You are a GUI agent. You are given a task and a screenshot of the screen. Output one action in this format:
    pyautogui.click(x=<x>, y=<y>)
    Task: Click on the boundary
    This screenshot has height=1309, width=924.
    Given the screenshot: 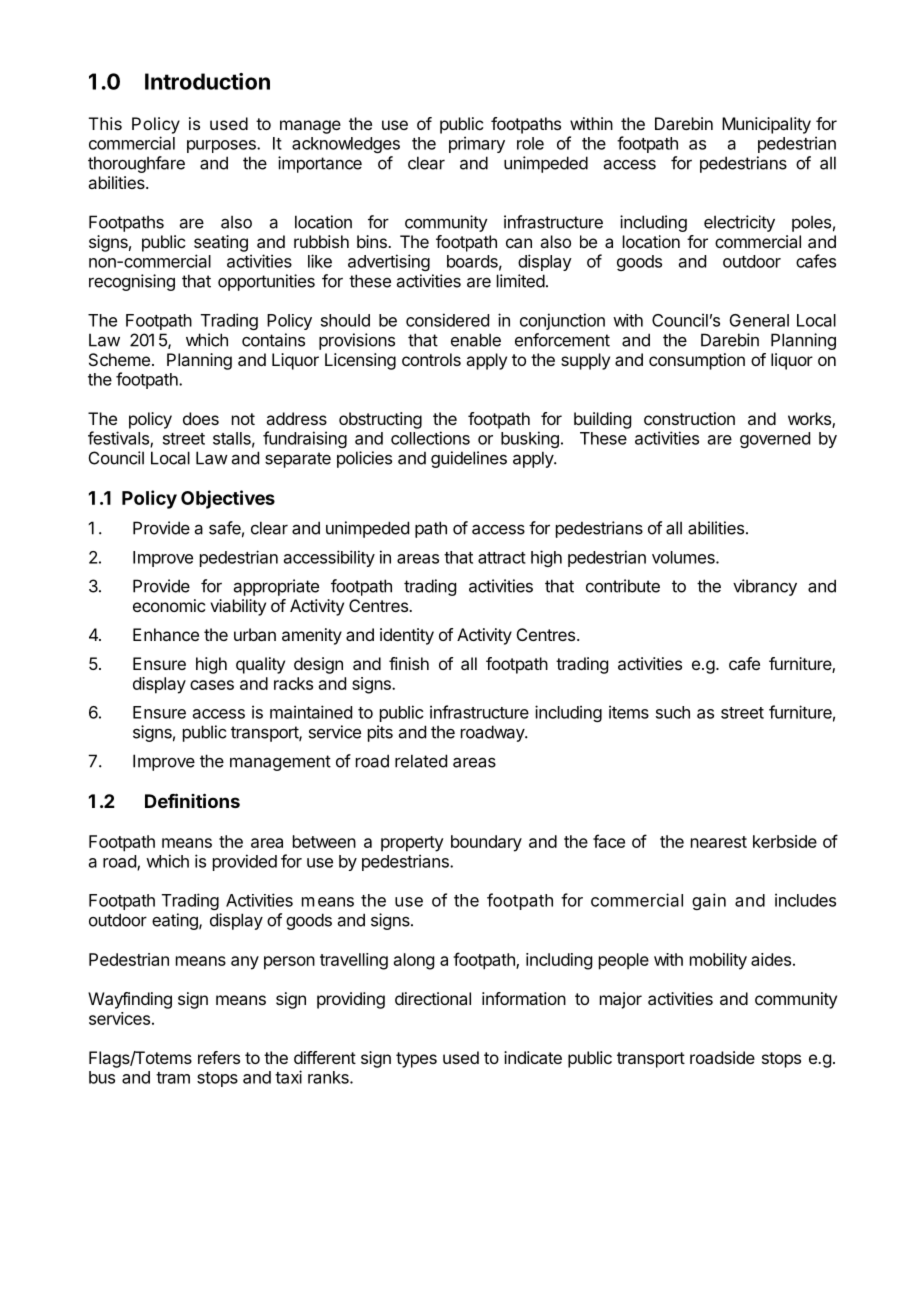 What is the action you would take?
    pyautogui.click(x=486, y=843)
